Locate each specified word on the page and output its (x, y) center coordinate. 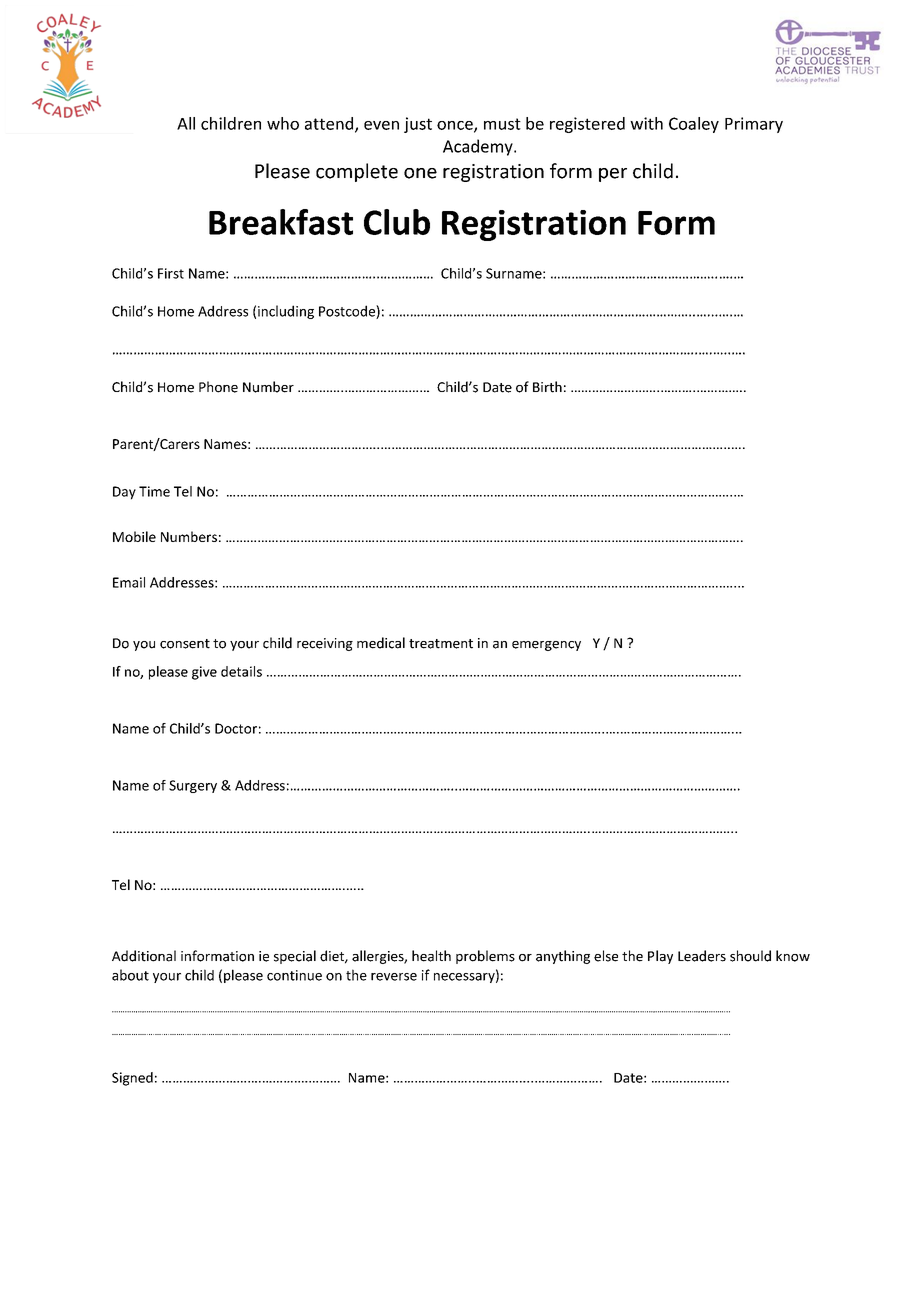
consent (185, 644)
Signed (132, 1079)
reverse (394, 977)
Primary (754, 125)
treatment (441, 644)
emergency (546, 646)
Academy (479, 147)
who (283, 123)
